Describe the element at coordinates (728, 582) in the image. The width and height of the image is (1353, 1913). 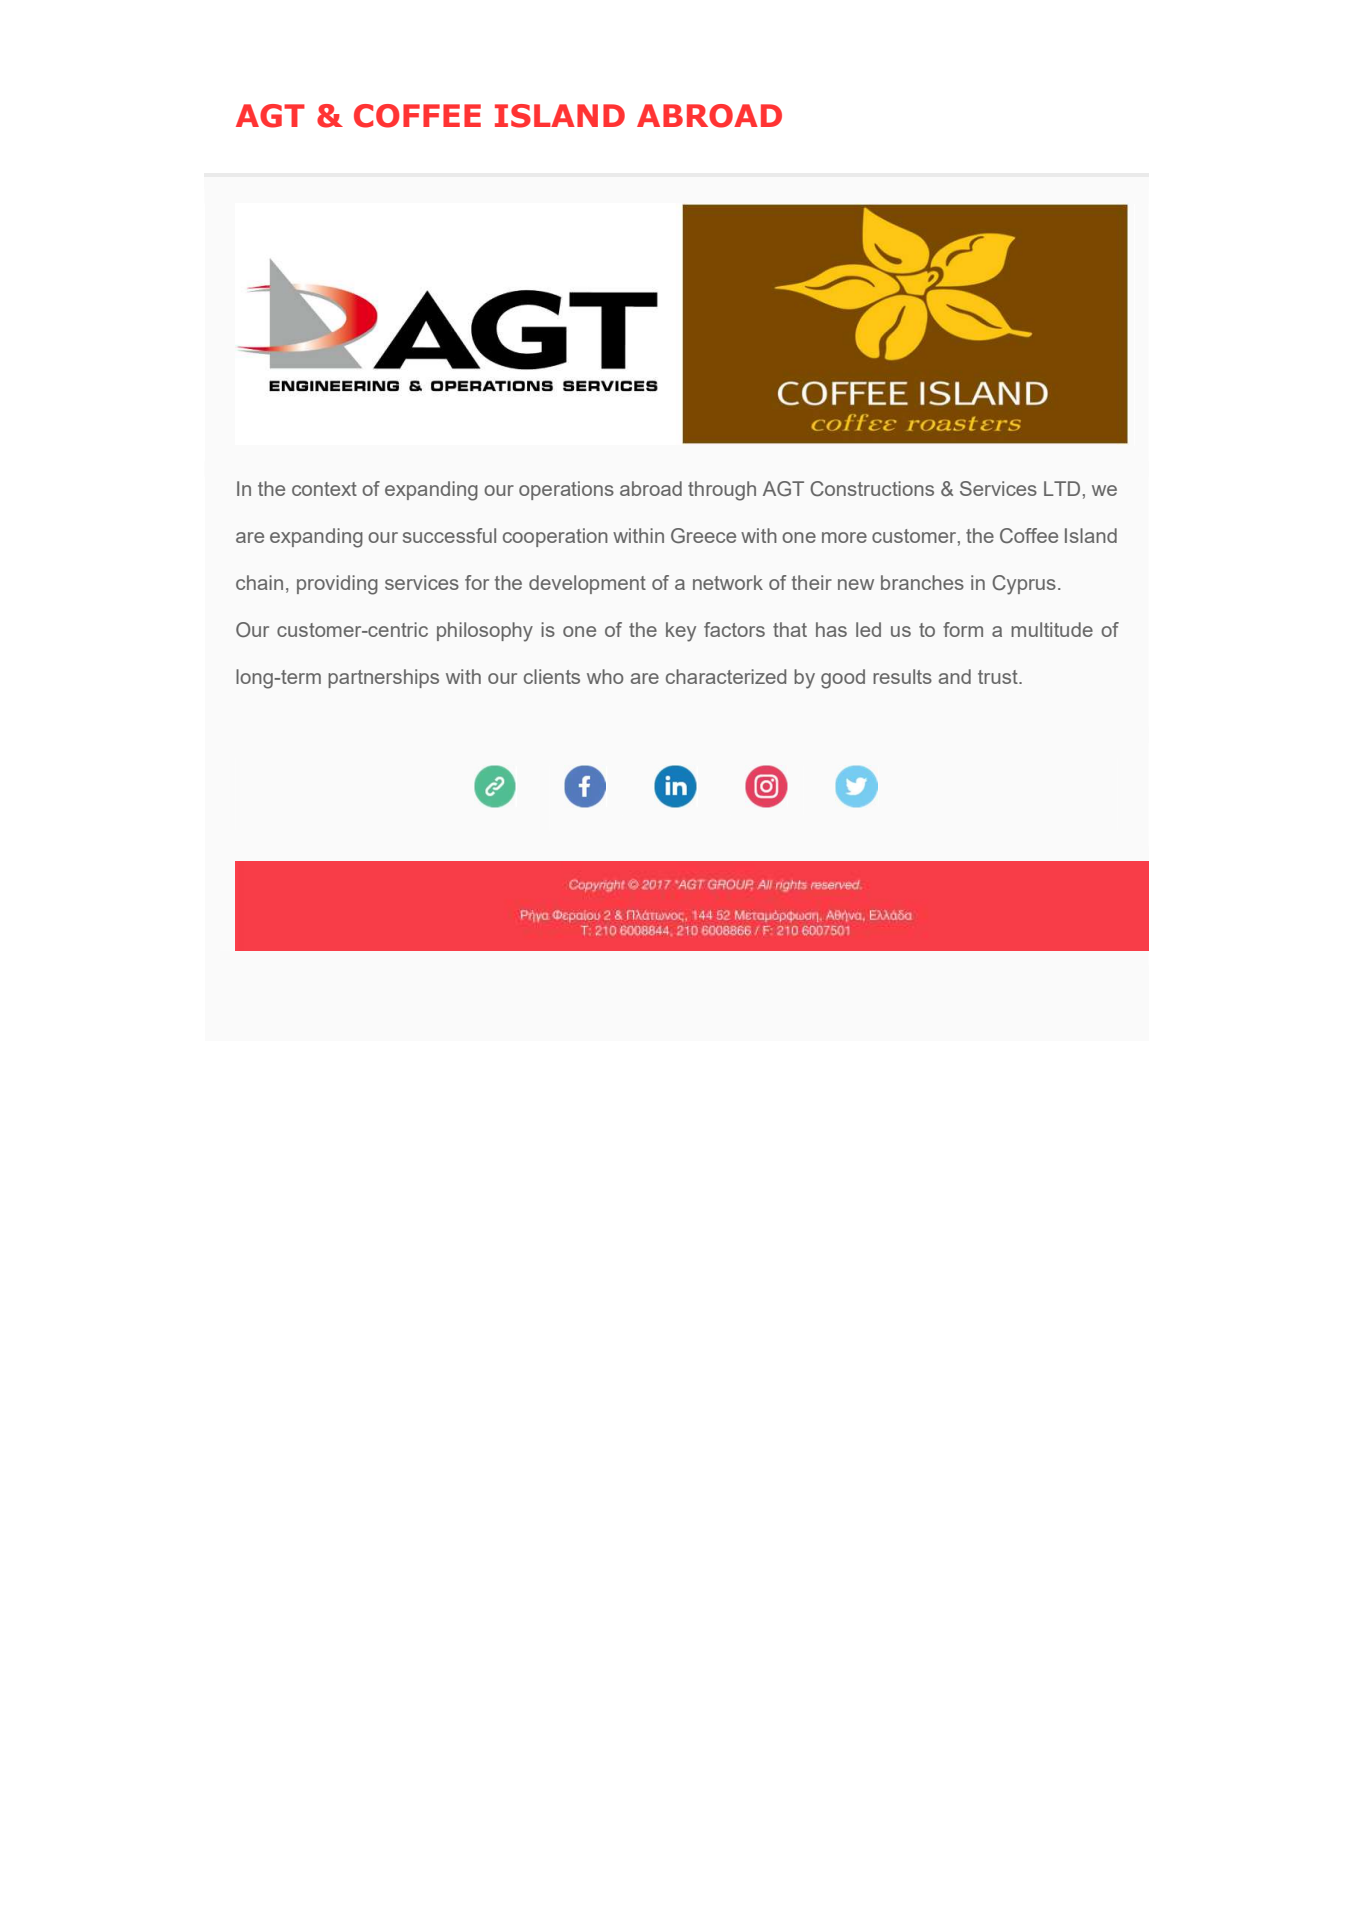
I see `network` at that location.
